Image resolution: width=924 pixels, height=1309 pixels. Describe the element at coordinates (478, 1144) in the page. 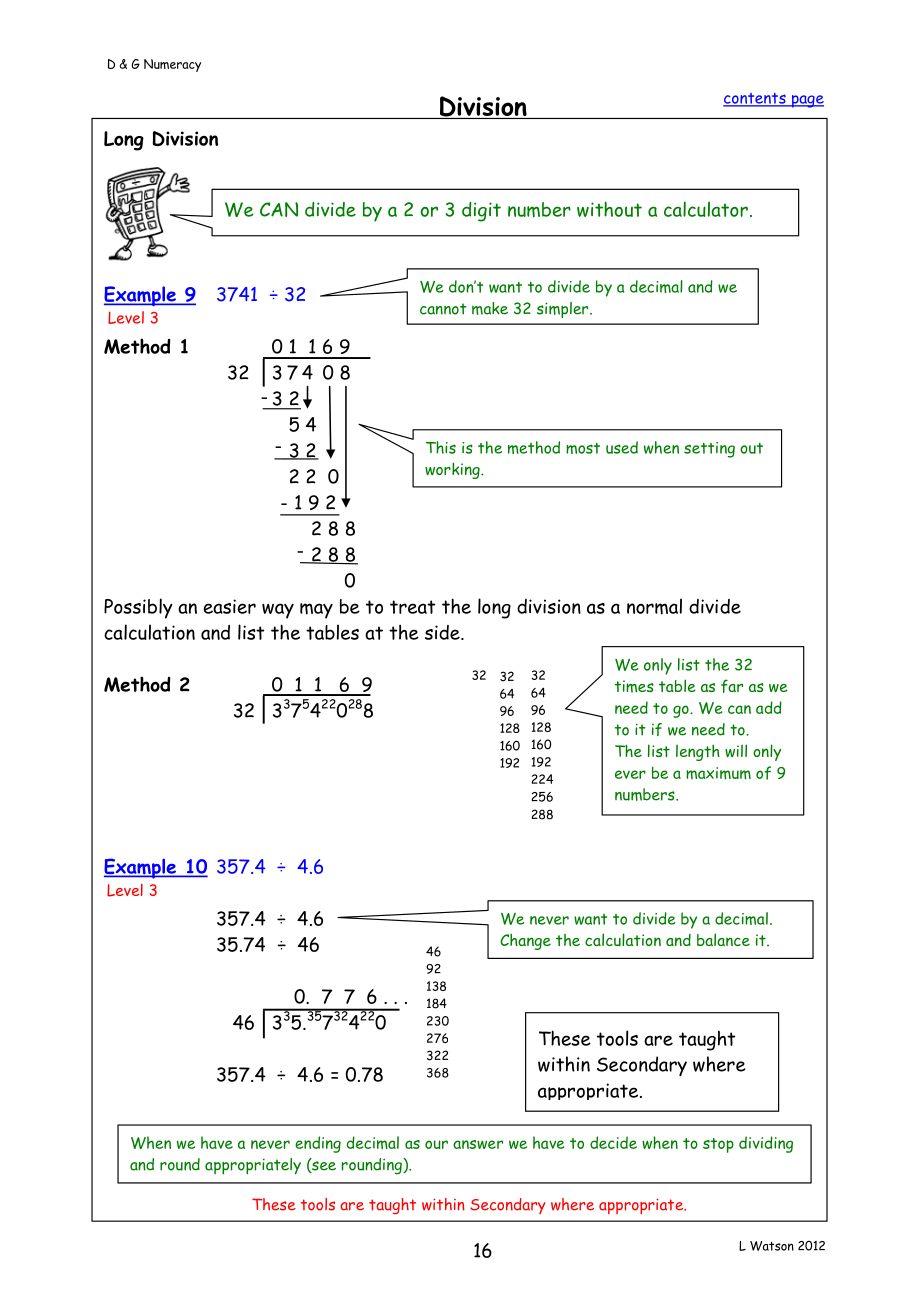

I see `answer` at that location.
